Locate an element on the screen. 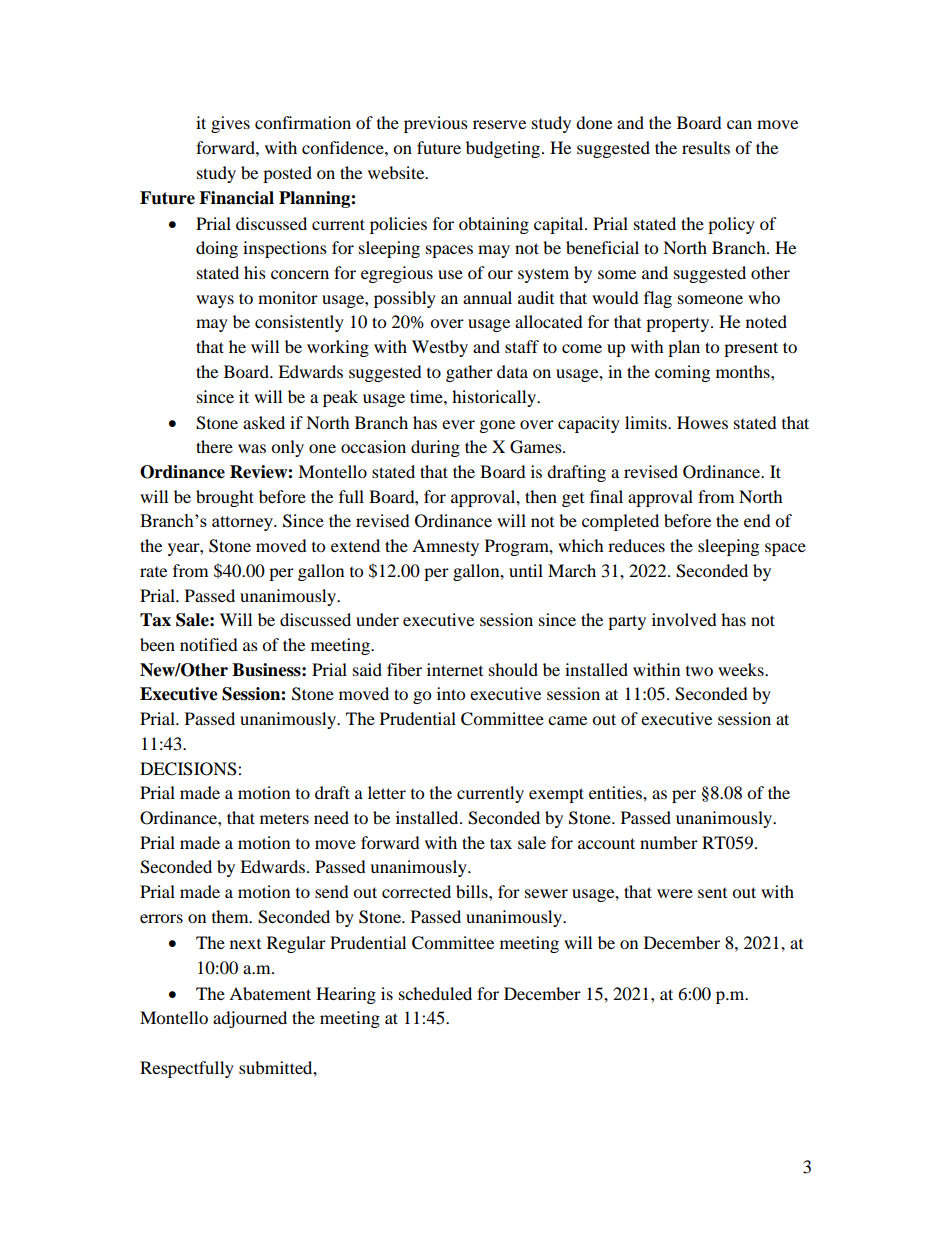 Image resolution: width=952 pixels, height=1233 pixels. there is located at coordinates (214, 446).
